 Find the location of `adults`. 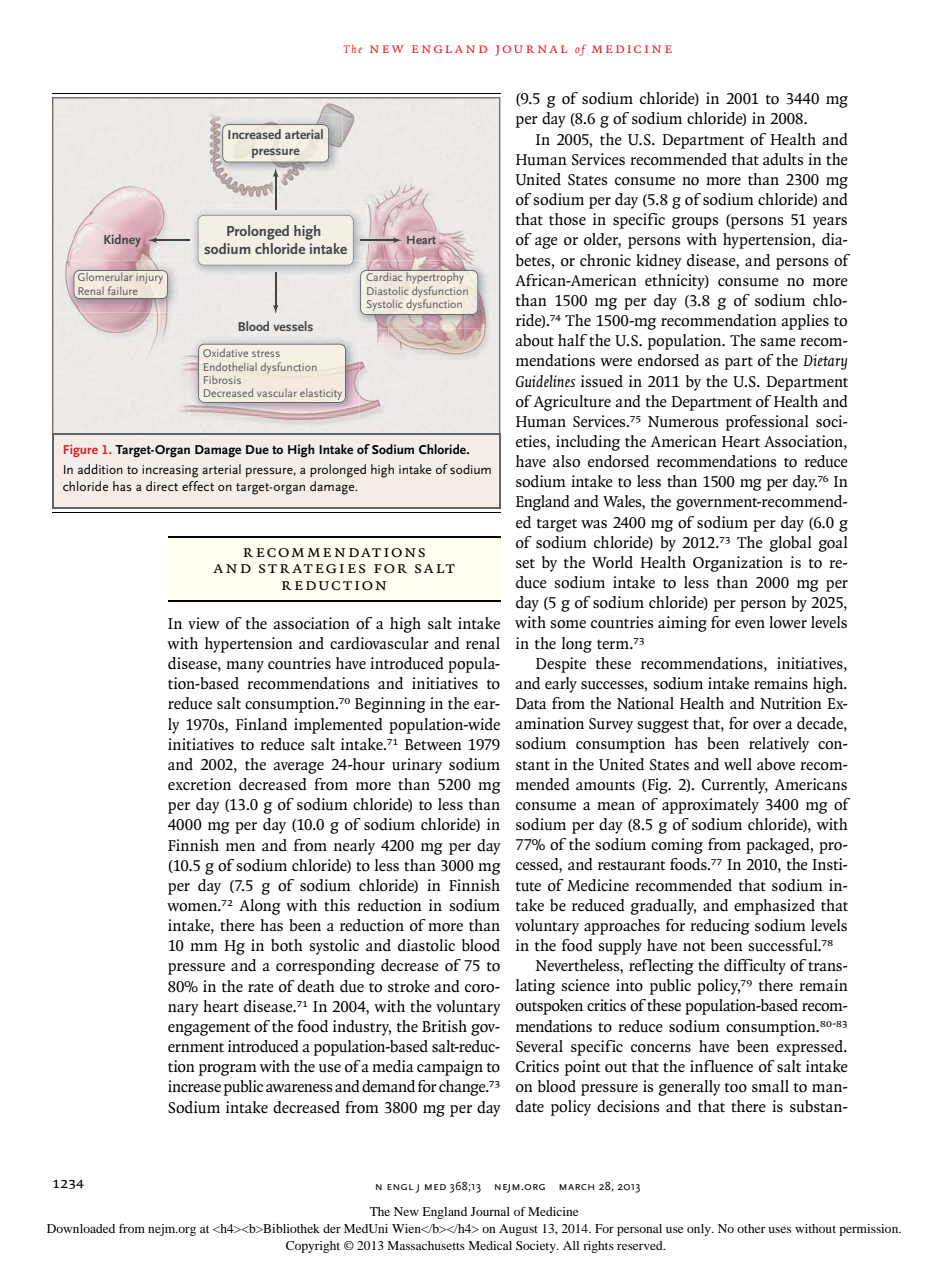

adults is located at coordinates (783, 159).
